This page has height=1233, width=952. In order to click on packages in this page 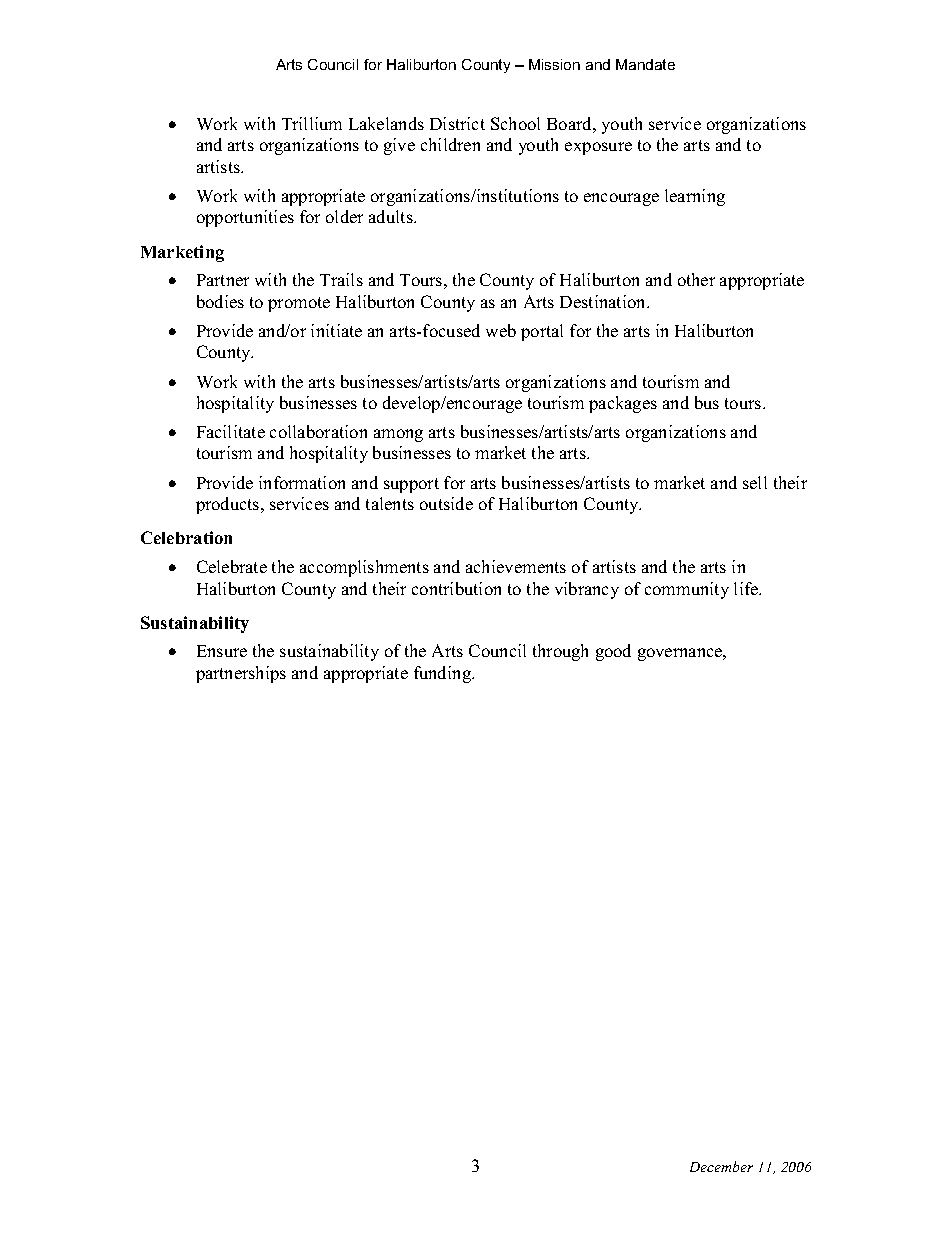, I will do `click(623, 404)`.
